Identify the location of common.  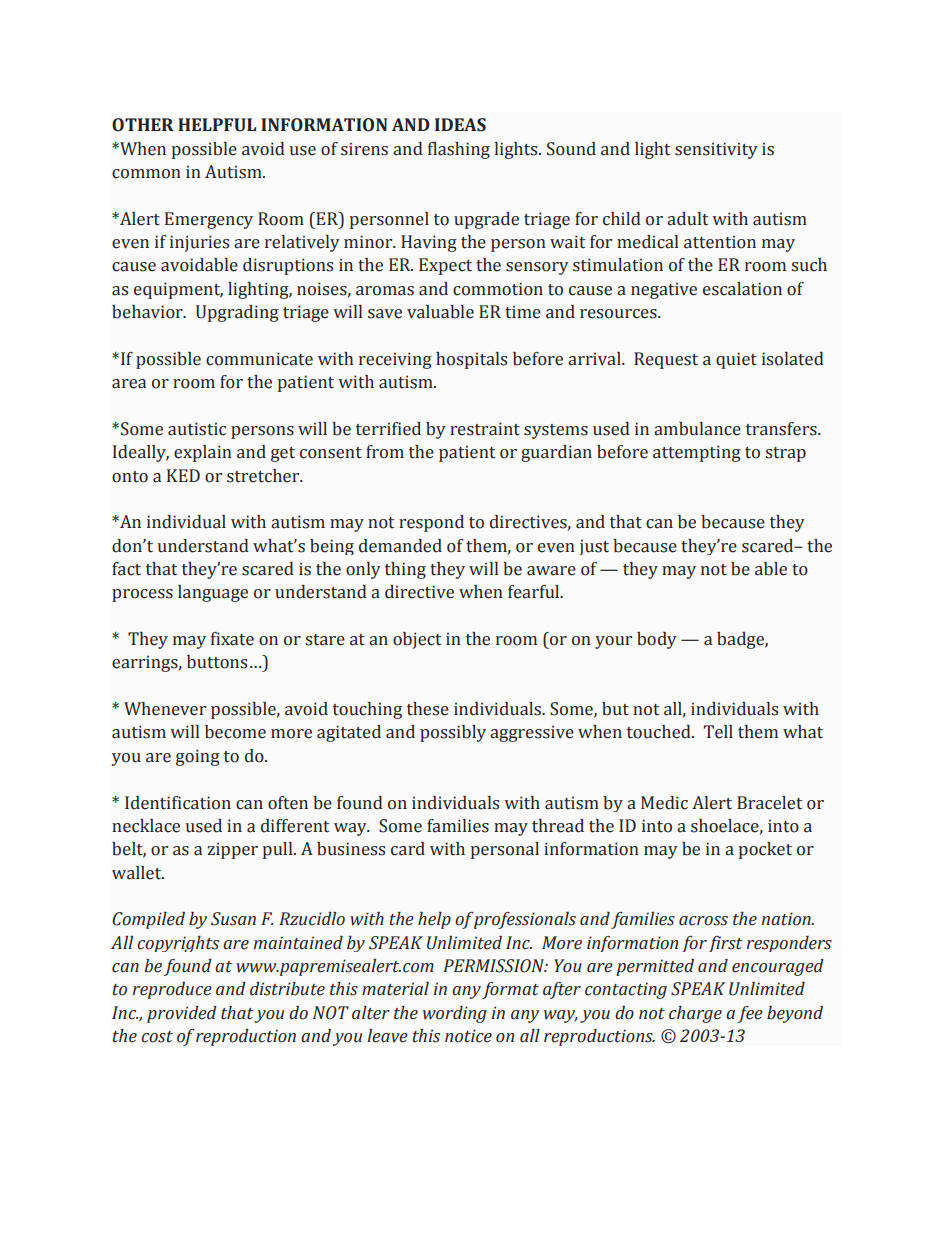
(146, 174).
